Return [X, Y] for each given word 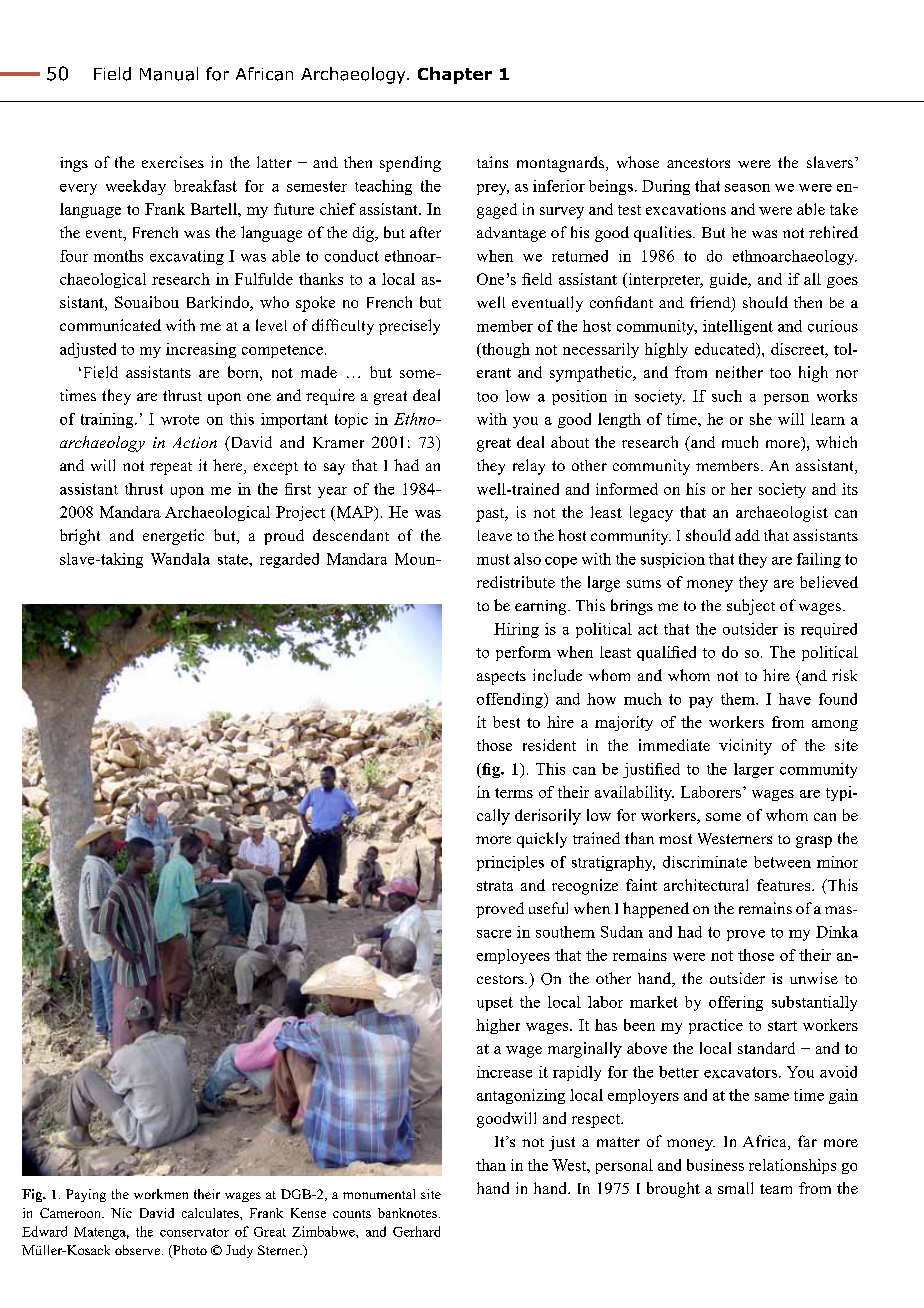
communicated [110, 325]
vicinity [745, 747]
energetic [173, 537]
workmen [161, 1194]
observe [139, 1250]
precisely [409, 327]
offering [736, 1003]
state [234, 559]
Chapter [455, 75]
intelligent [738, 327]
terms [514, 793]
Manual [169, 74]
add [747, 535]
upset [495, 1004]
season [747, 188]
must [493, 559]
